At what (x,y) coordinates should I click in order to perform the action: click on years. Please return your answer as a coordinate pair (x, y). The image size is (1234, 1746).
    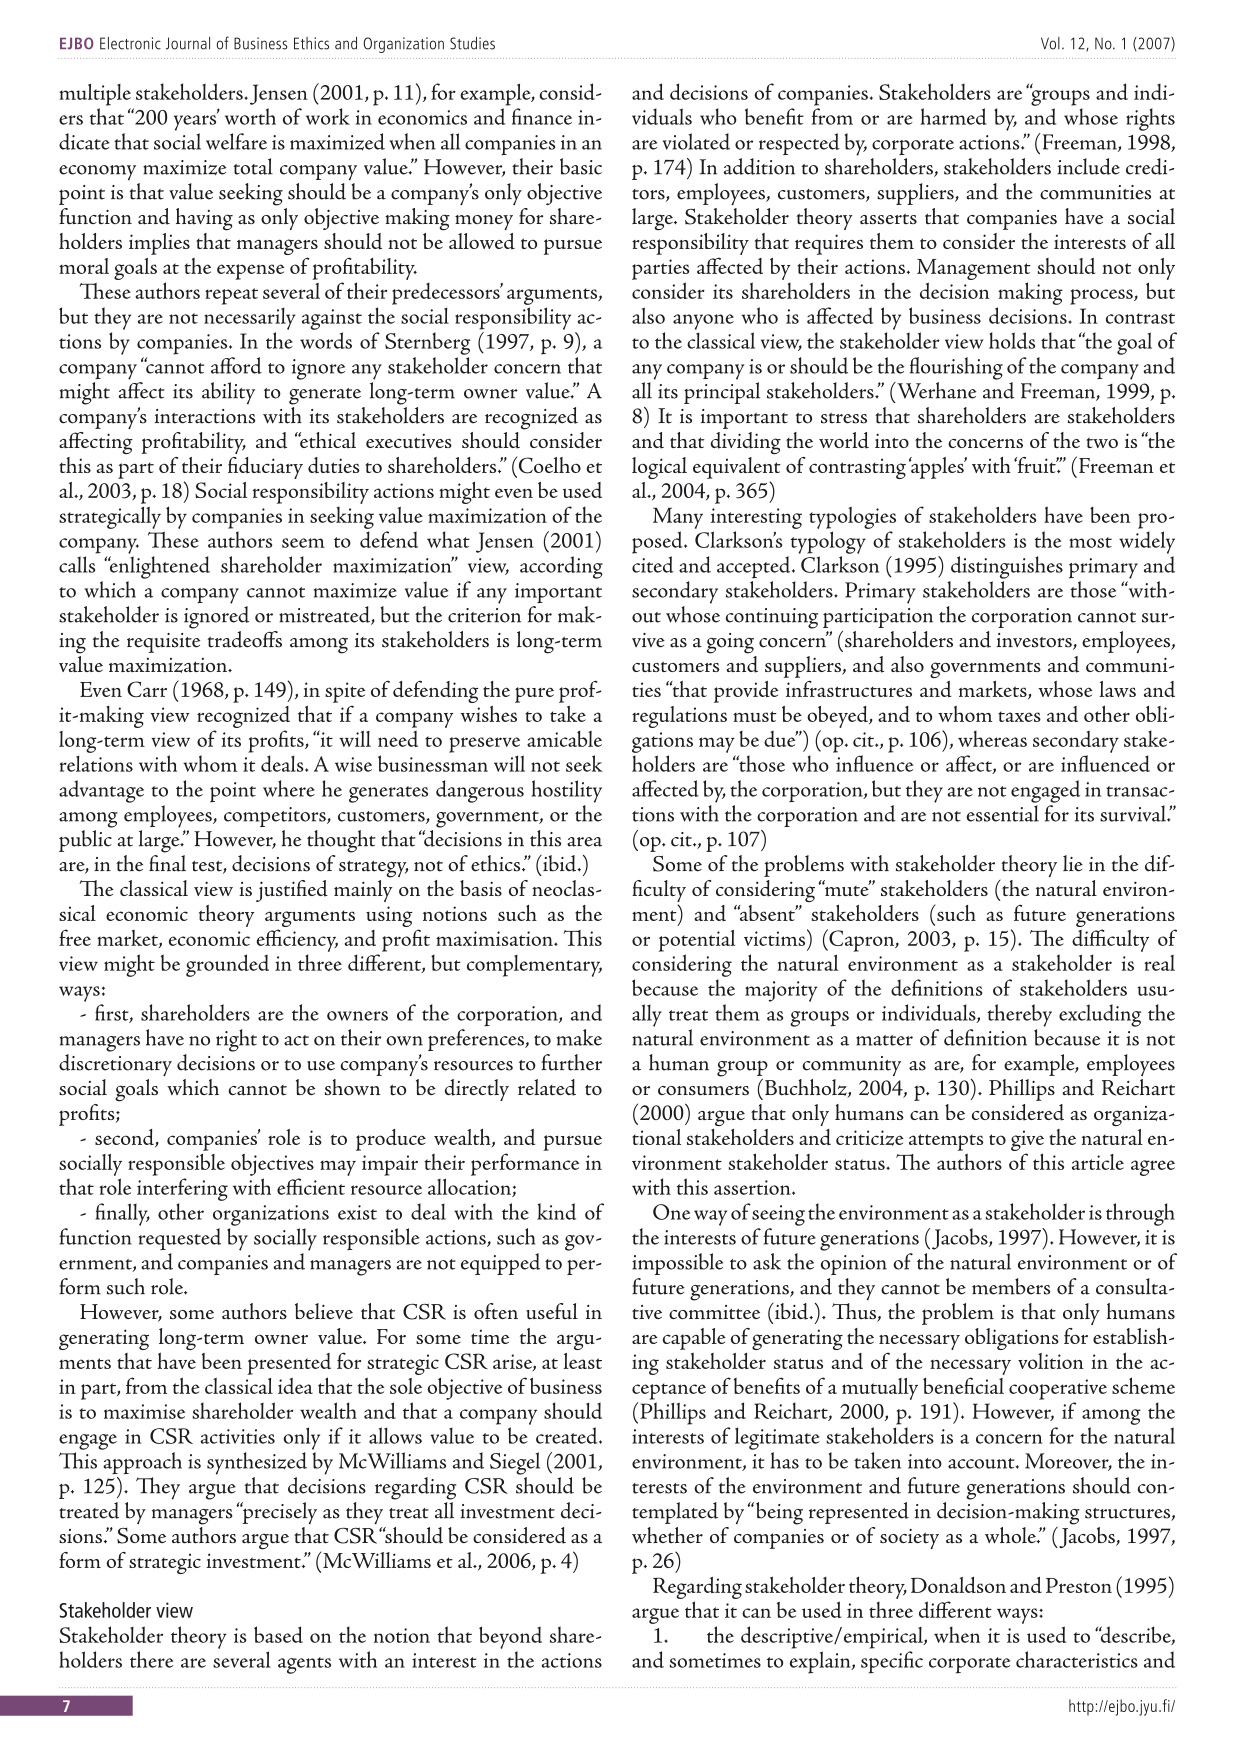
    Looking at the image, I should click on (195, 123).
